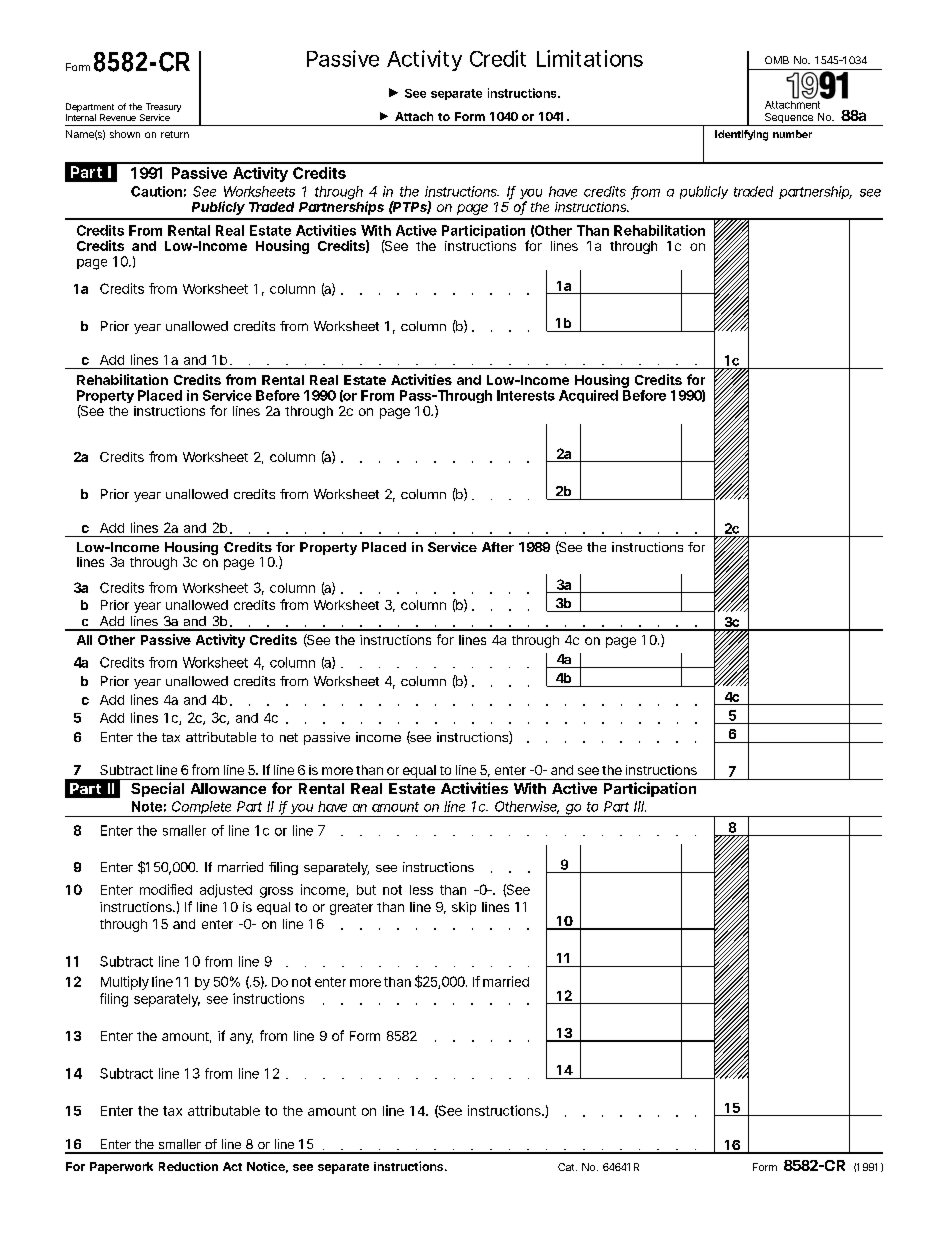  Describe the element at coordinates (464, 908) in the screenshot. I see `skip` at that location.
